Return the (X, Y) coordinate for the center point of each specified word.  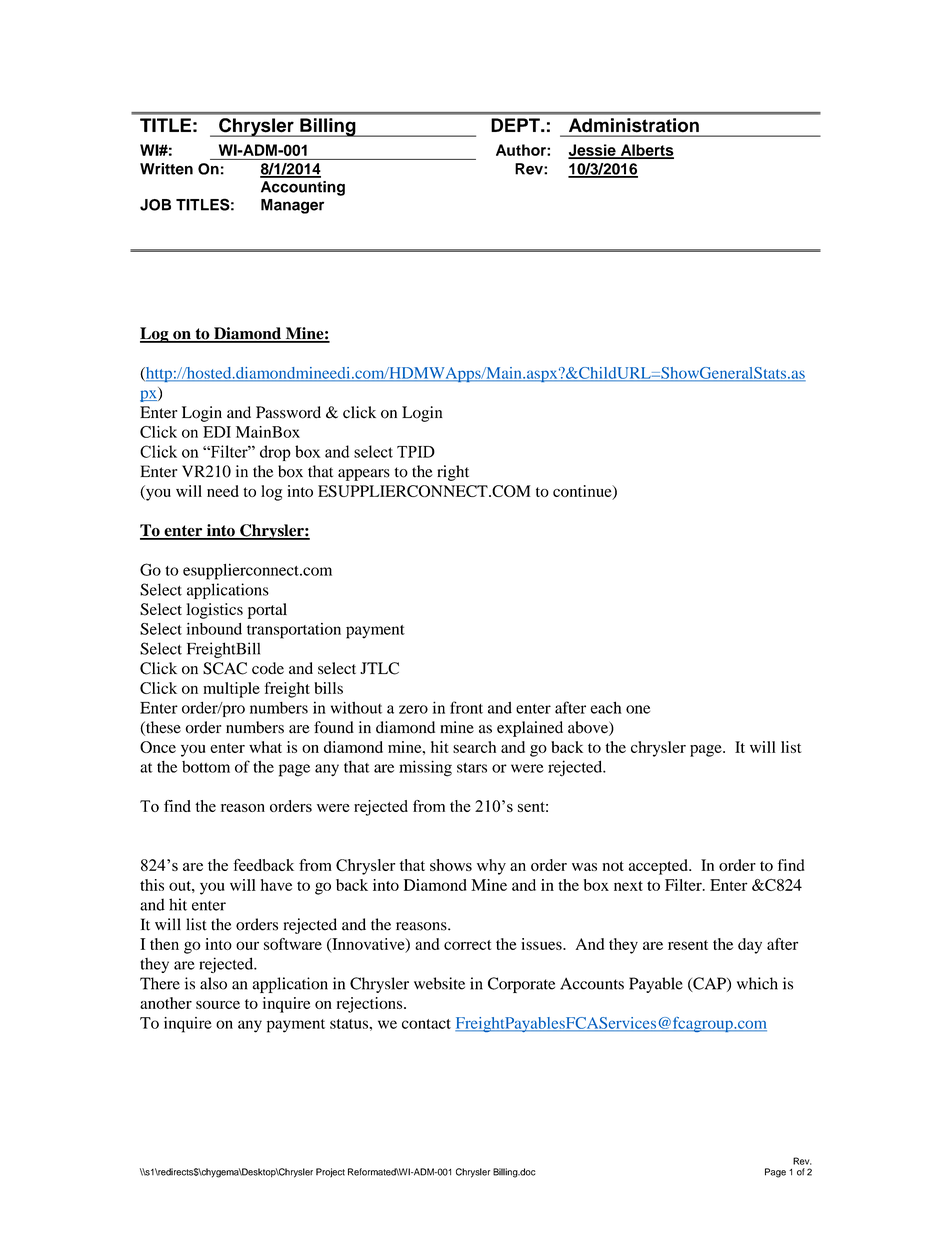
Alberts (646, 151)
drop (275, 453)
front (466, 707)
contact (426, 1024)
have (276, 885)
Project (330, 1173)
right (453, 473)
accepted (659, 867)
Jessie (593, 151)
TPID (416, 452)
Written (166, 169)
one (638, 709)
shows (451, 865)
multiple (231, 690)
